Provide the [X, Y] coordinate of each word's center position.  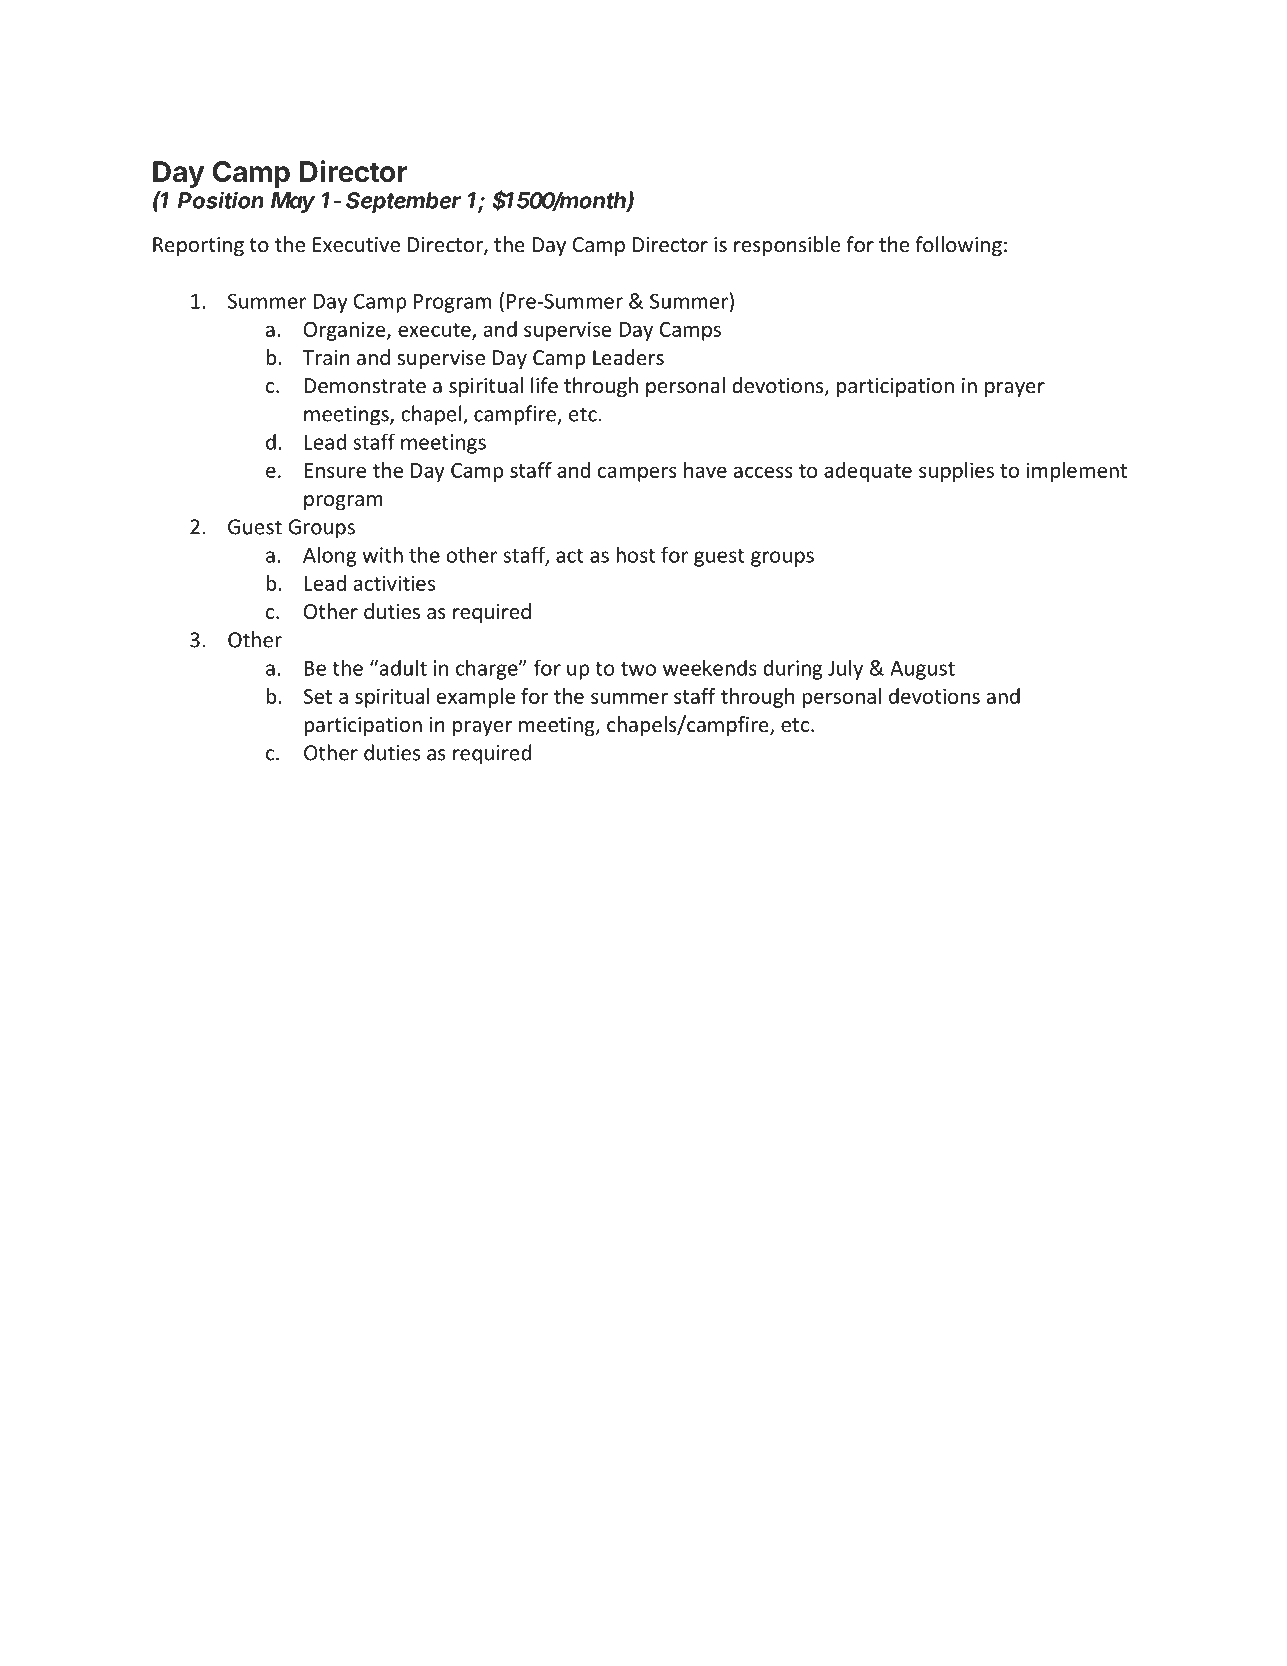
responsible [787, 246]
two [638, 669]
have [705, 470]
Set [318, 696]
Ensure [335, 470]
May [293, 202]
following [958, 246]
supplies [956, 472]
